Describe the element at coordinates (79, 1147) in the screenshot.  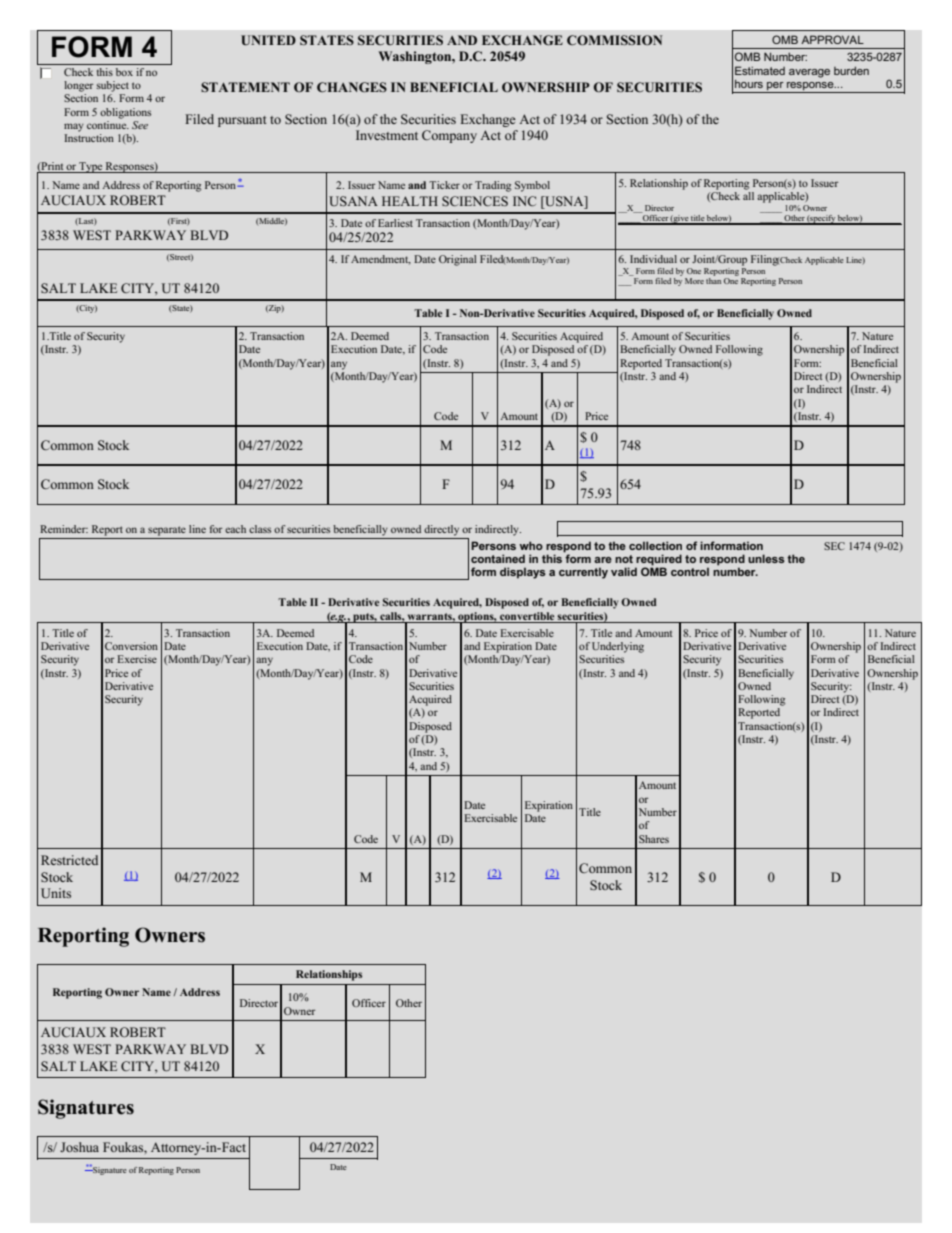
I see `Joshua` at that location.
